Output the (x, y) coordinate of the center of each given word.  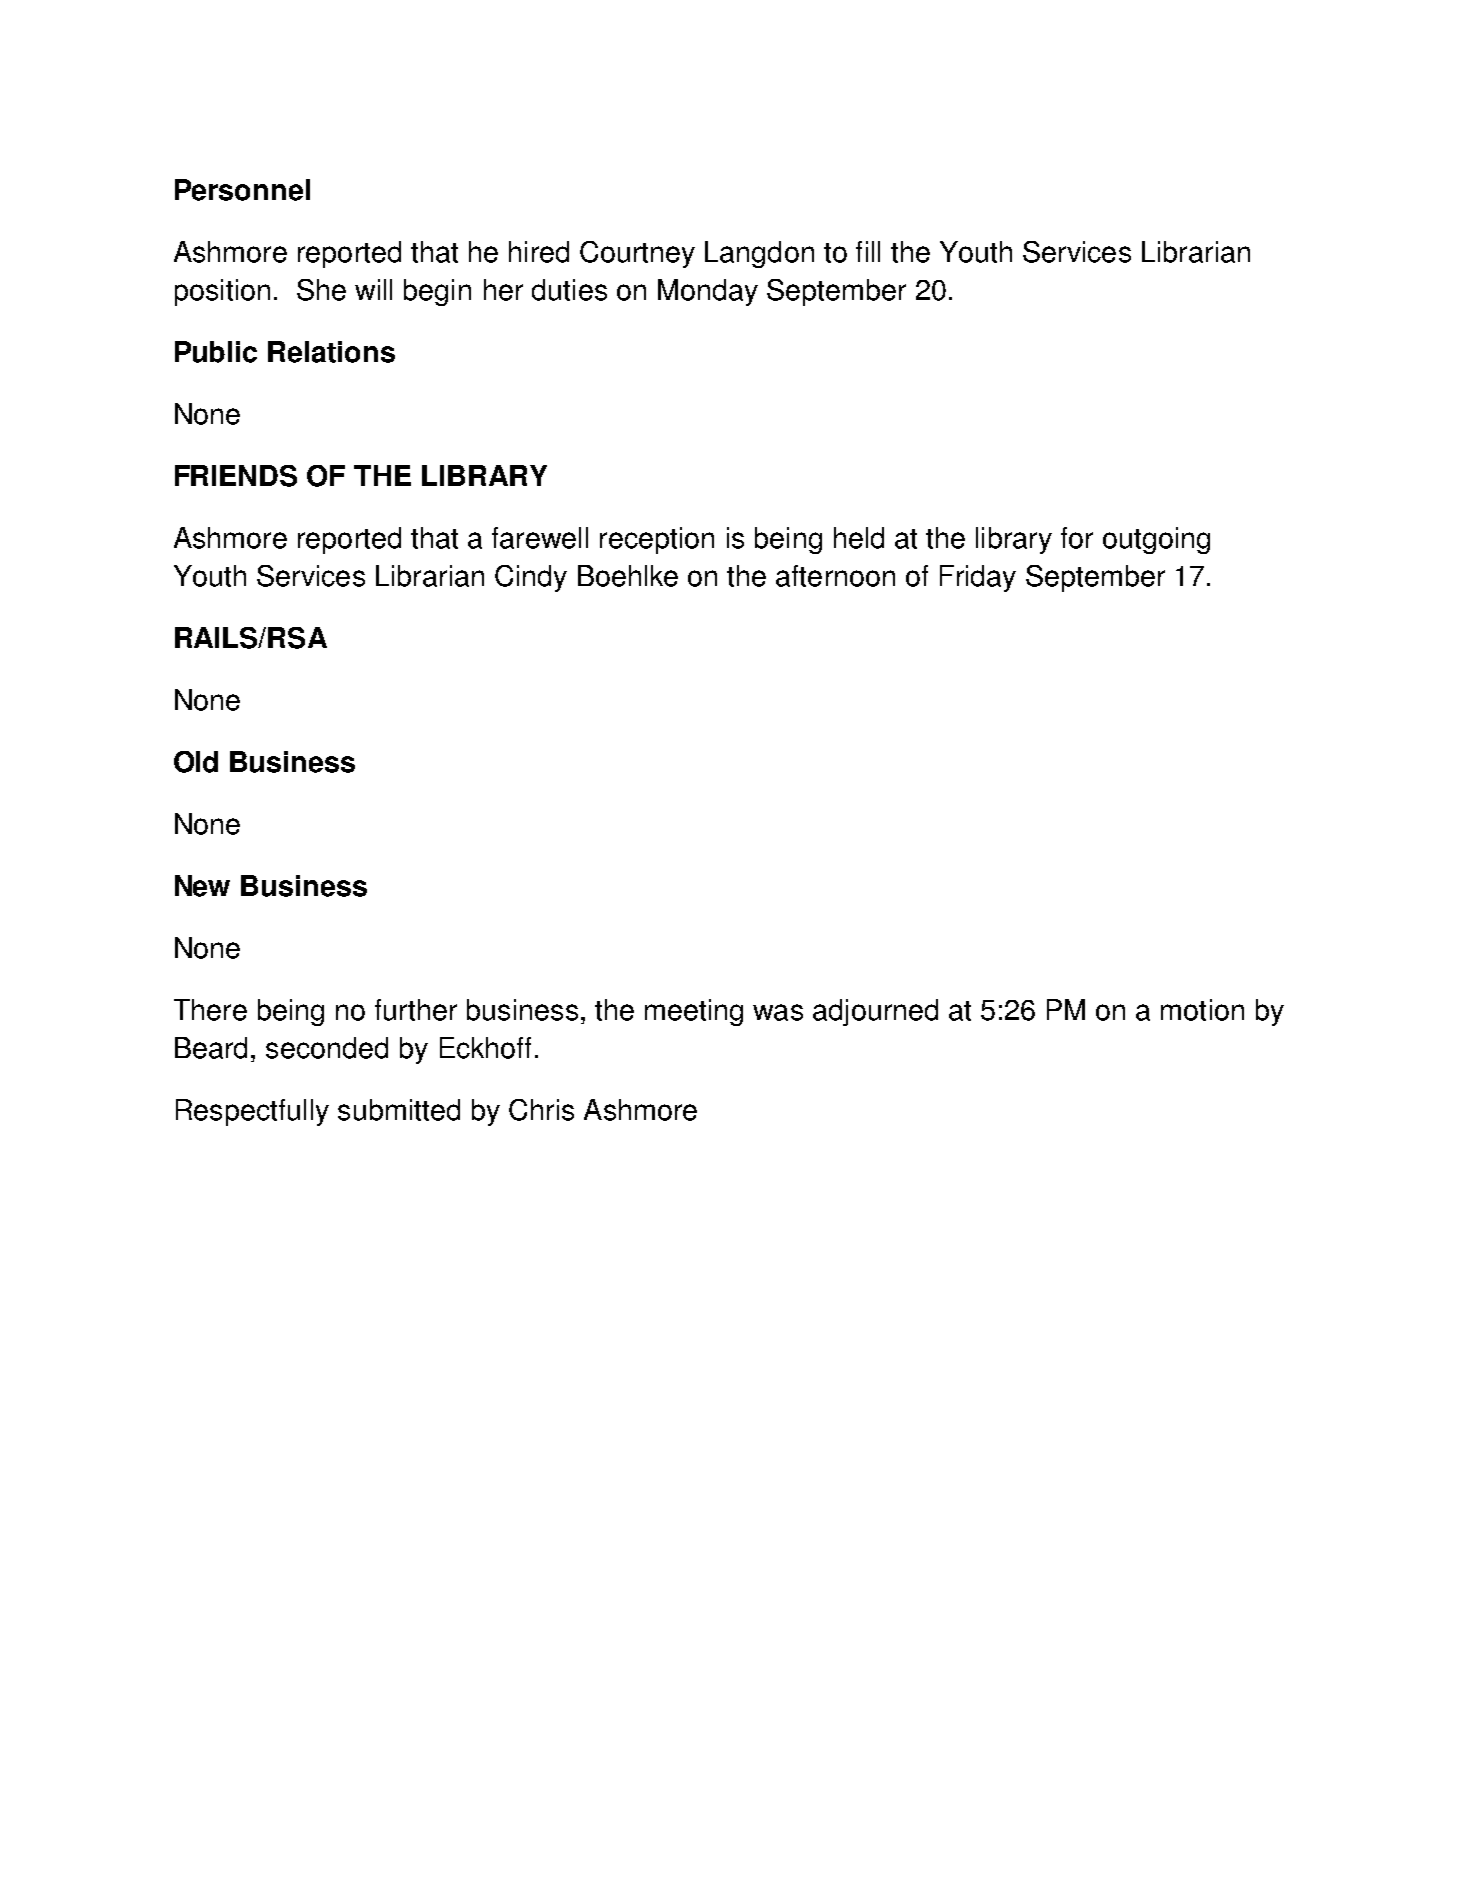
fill (868, 251)
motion (1202, 1010)
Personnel (242, 190)
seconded (327, 1048)
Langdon (759, 254)
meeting (694, 1012)
